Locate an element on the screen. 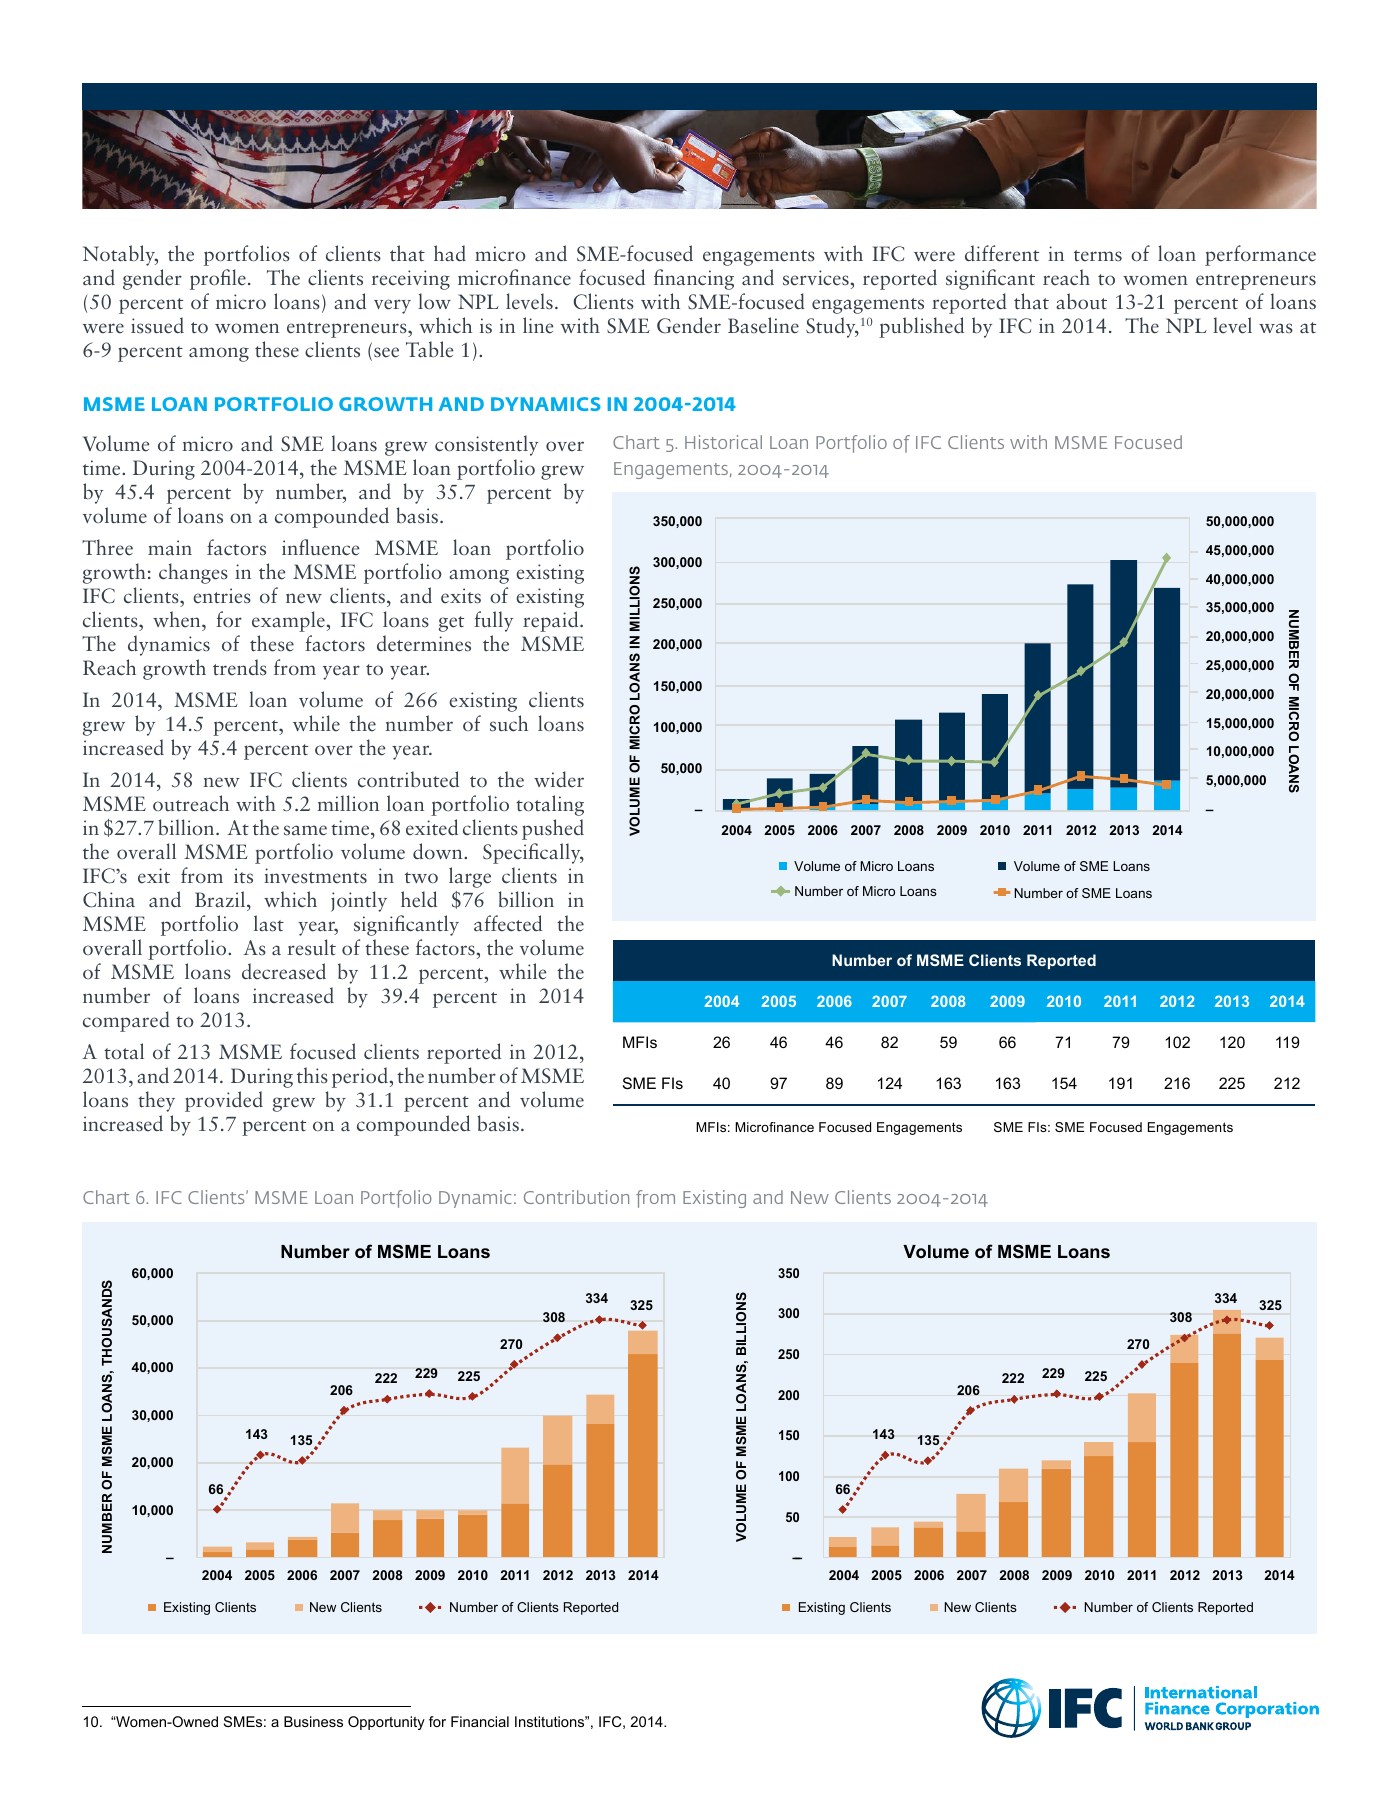  was is located at coordinates (1276, 328).
